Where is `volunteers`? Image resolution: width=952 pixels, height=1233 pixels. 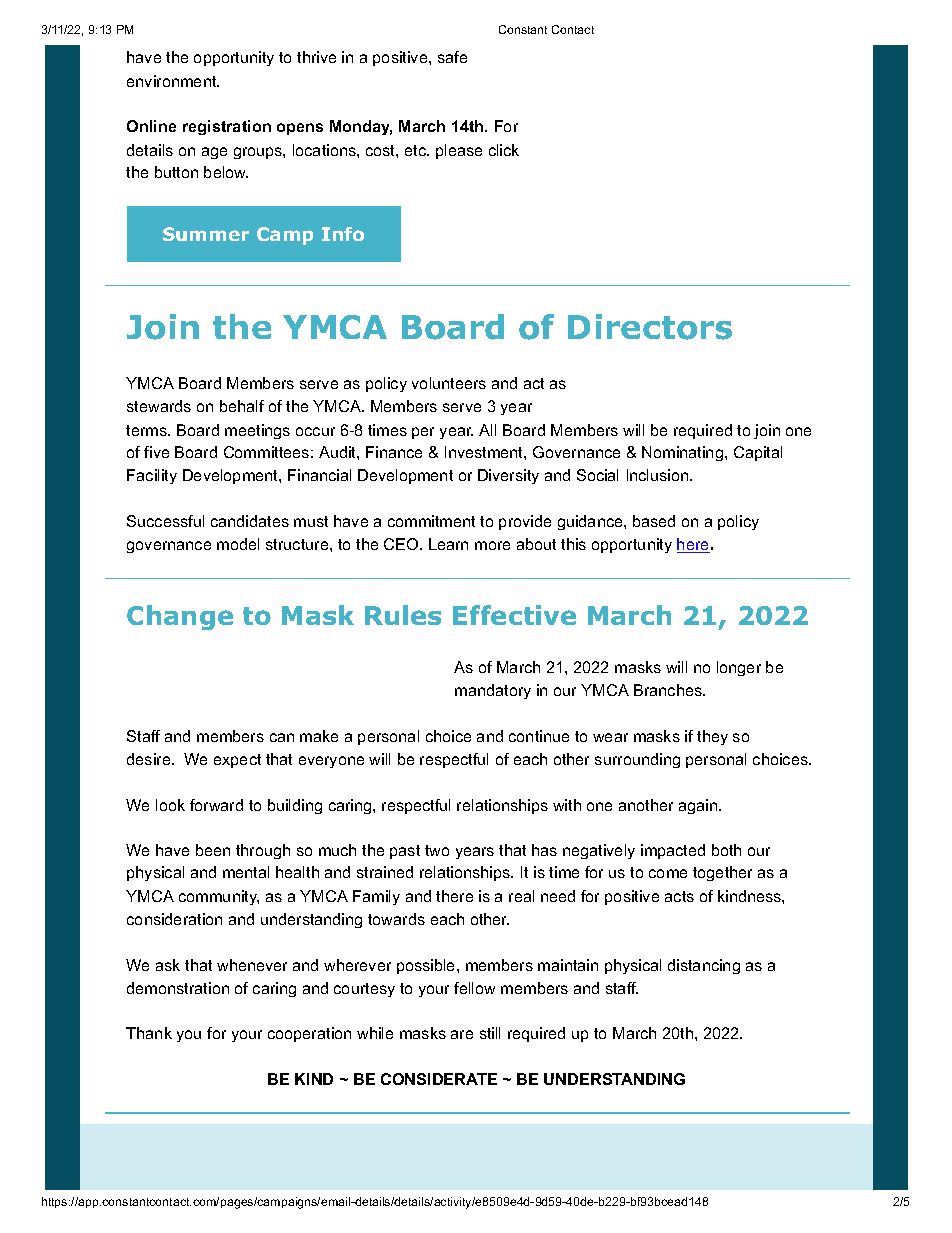
volunteers is located at coordinates (449, 383).
